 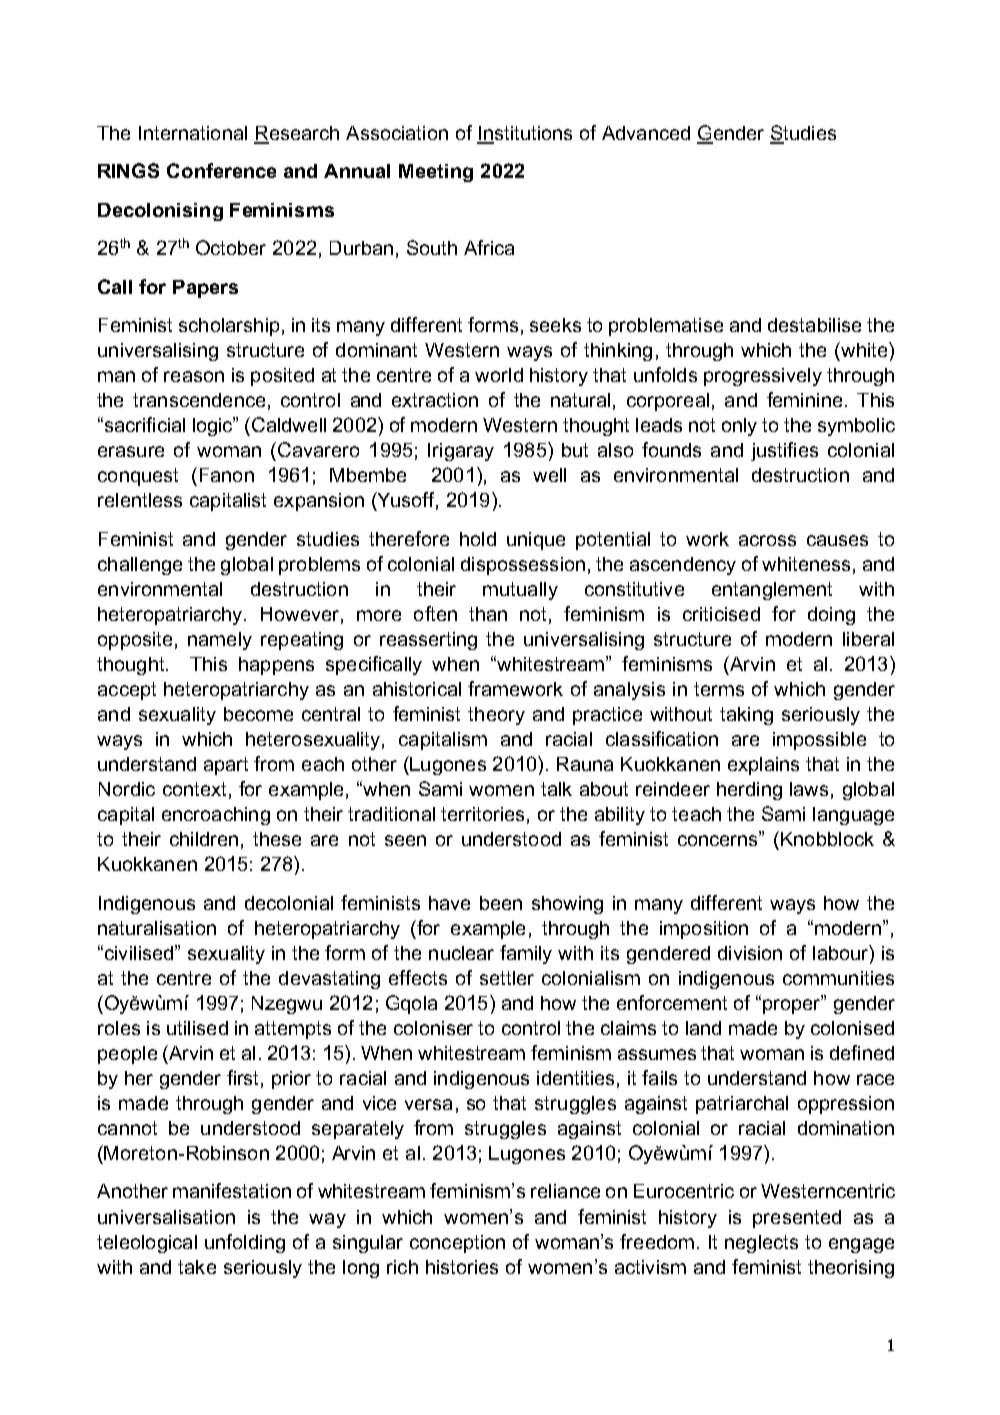 What do you see at coordinates (221, 170) in the screenshot?
I see `Conference` at bounding box center [221, 170].
